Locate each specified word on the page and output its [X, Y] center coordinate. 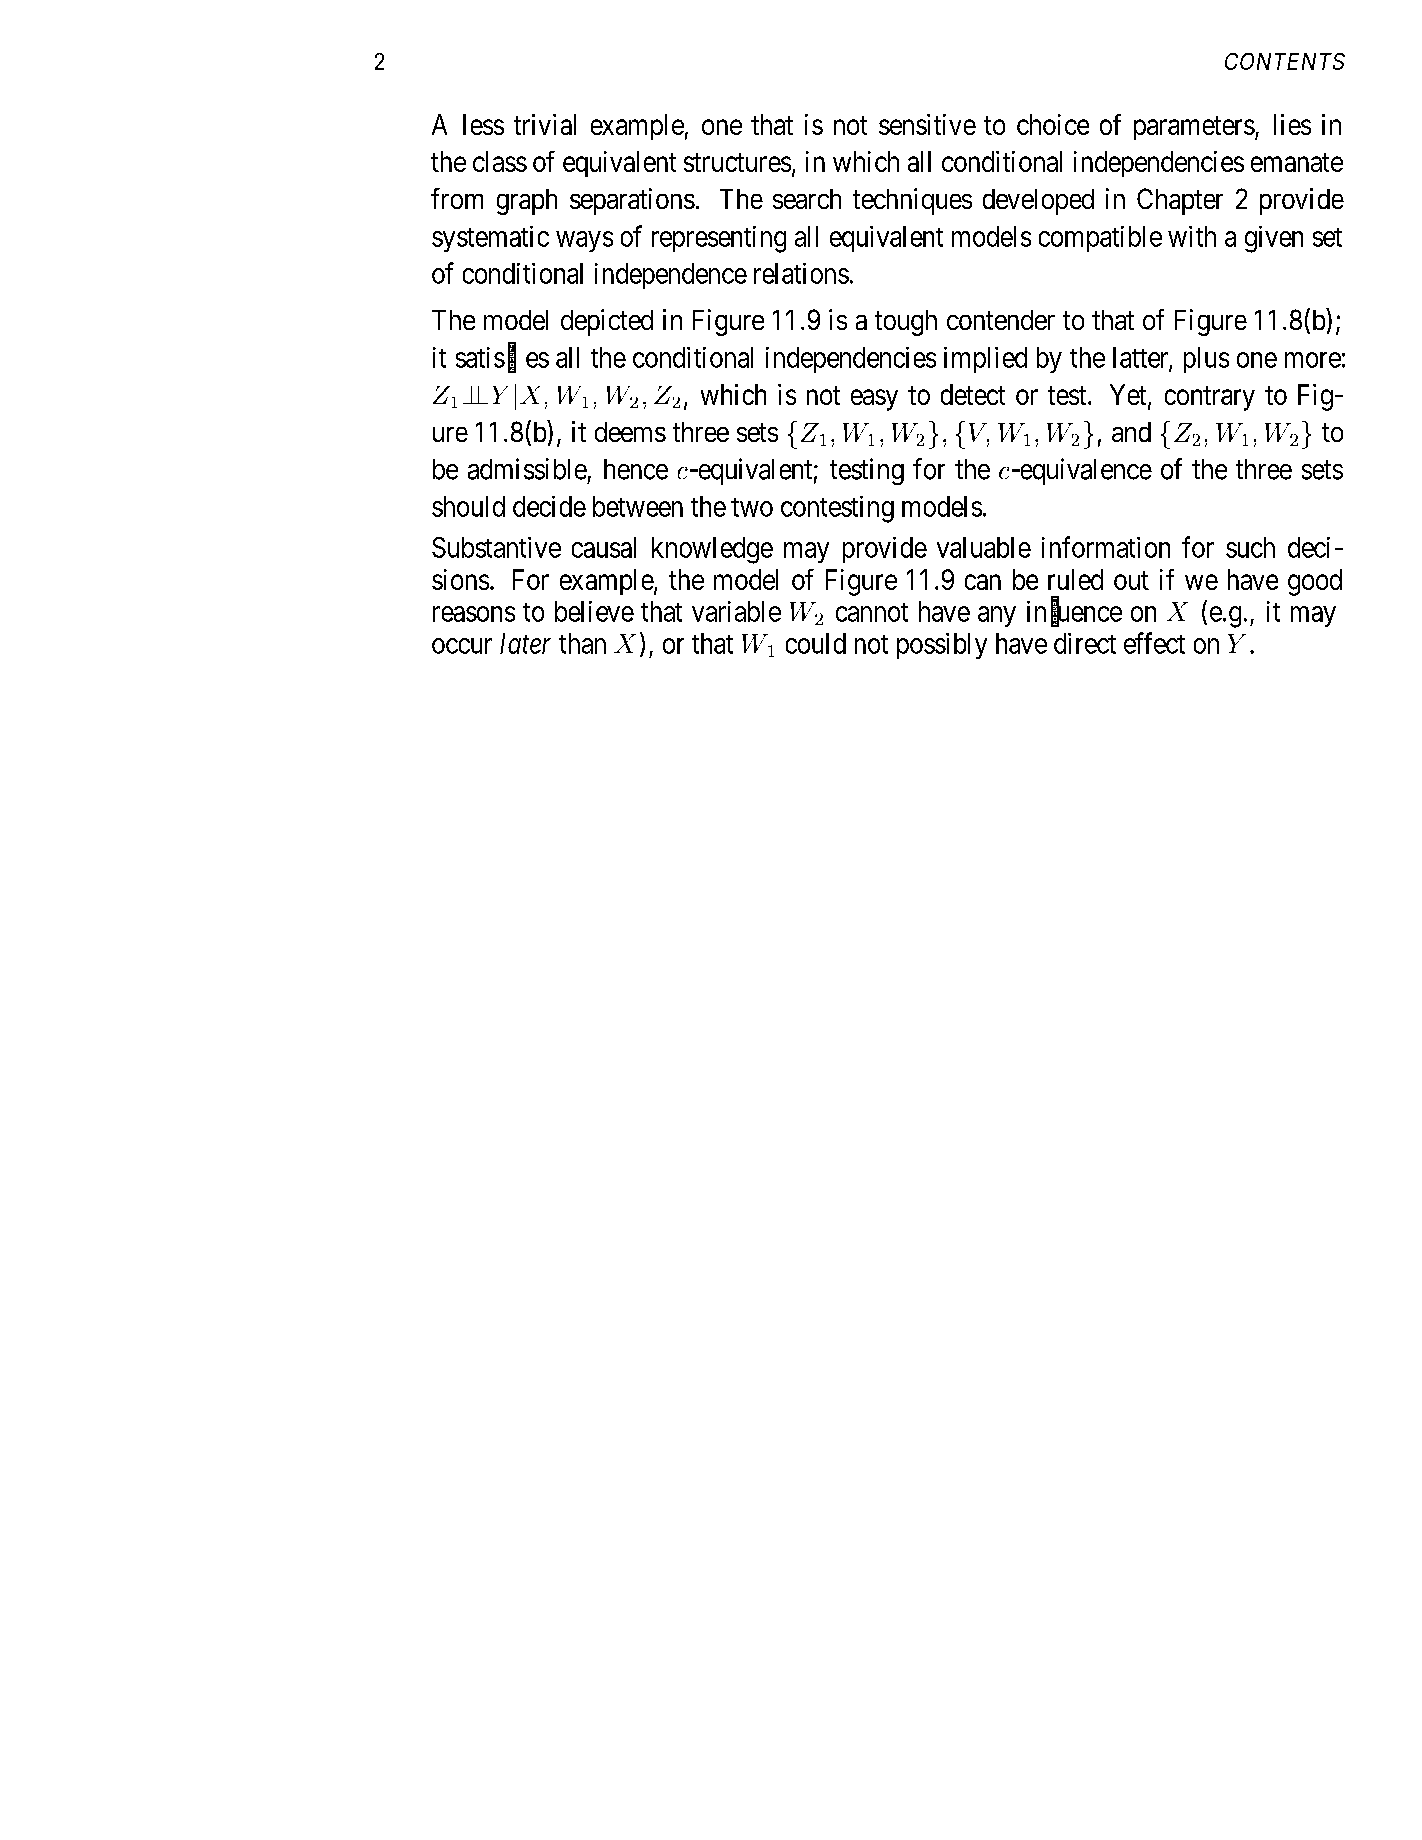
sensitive [927, 124]
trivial [545, 124]
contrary [1210, 398]
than [582, 643]
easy [874, 400]
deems [630, 432]
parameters [1194, 128]
